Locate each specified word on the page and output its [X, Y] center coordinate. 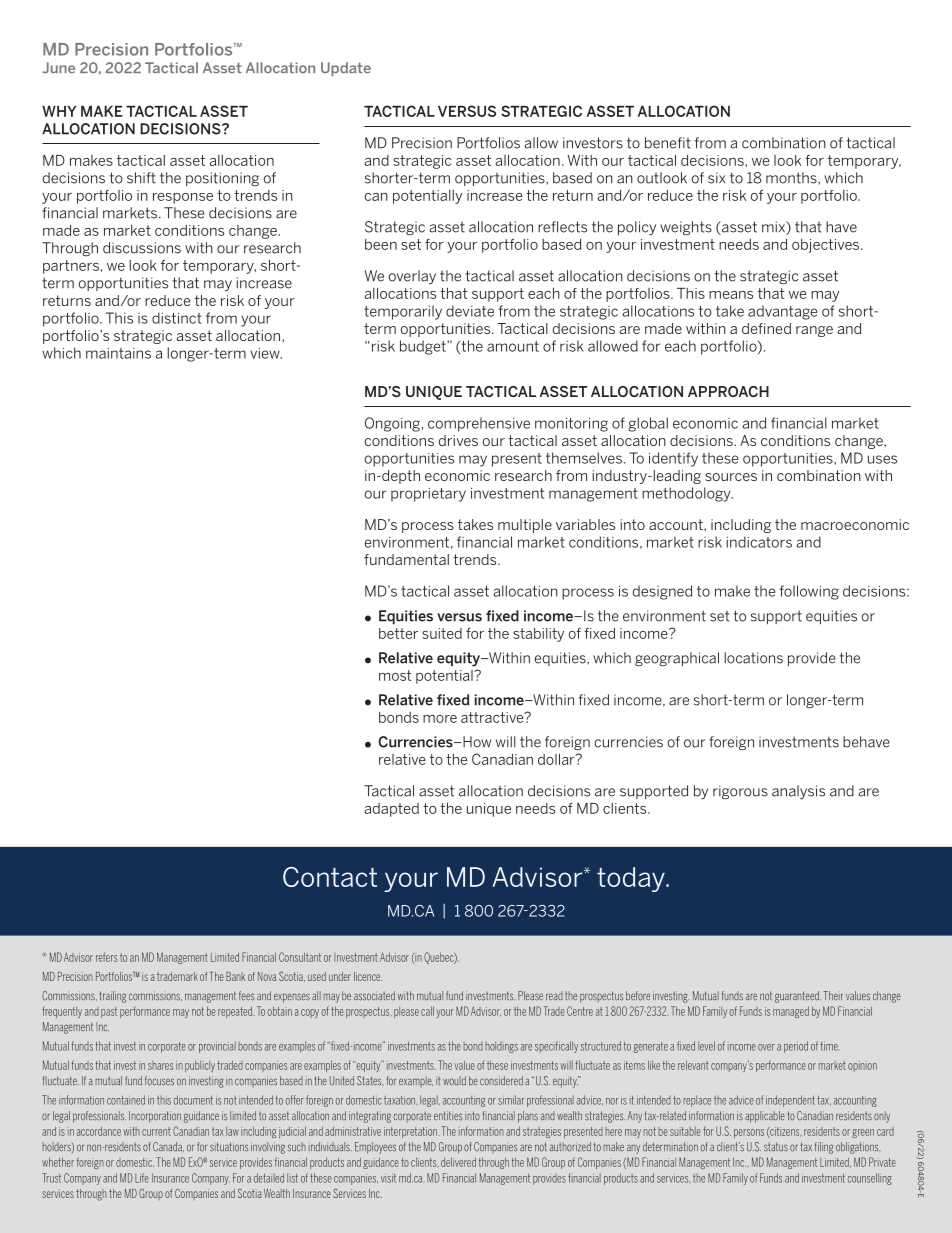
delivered [458, 1162]
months [792, 178]
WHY [59, 111]
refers [106, 957]
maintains [118, 353]
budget [424, 347]
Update [346, 69]
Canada [168, 1147]
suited [442, 633]
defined [766, 328]
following [809, 592]
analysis [798, 792]
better [398, 633]
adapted [392, 810]
